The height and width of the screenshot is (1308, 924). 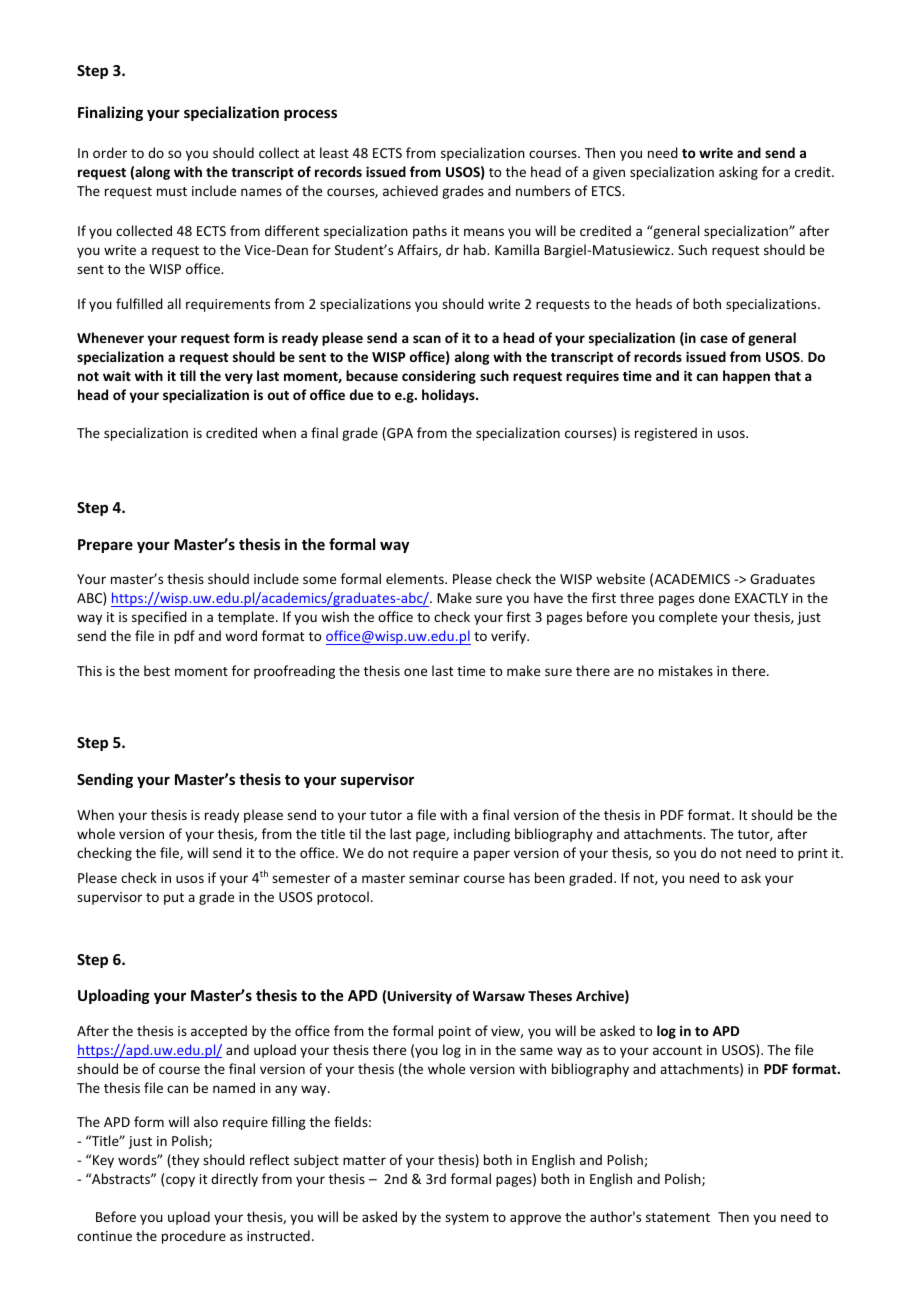 What do you see at coordinates (157, 670) in the screenshot?
I see `best` at bounding box center [157, 670].
